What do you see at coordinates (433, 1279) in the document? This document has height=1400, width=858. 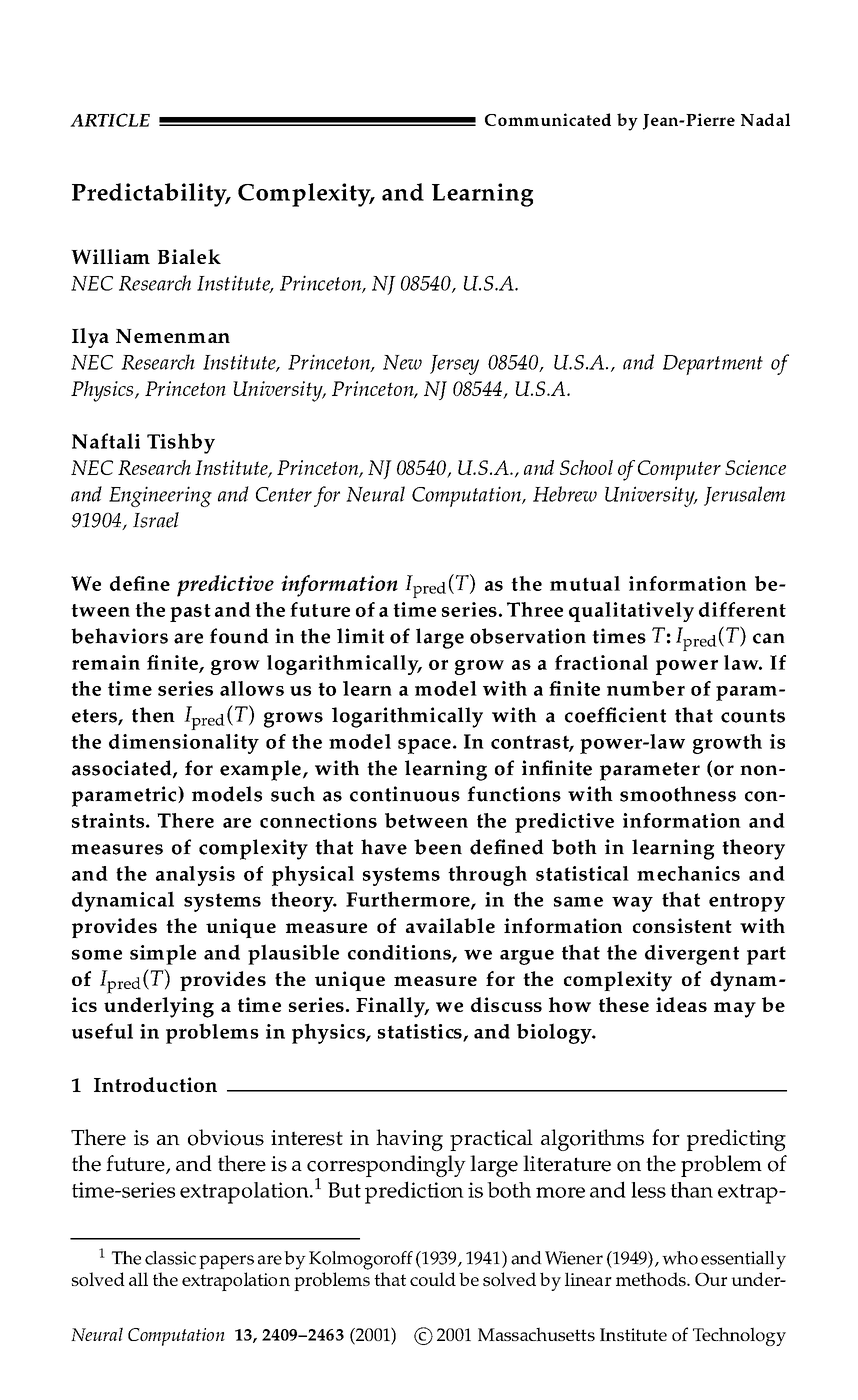 I see `could` at bounding box center [433, 1279].
